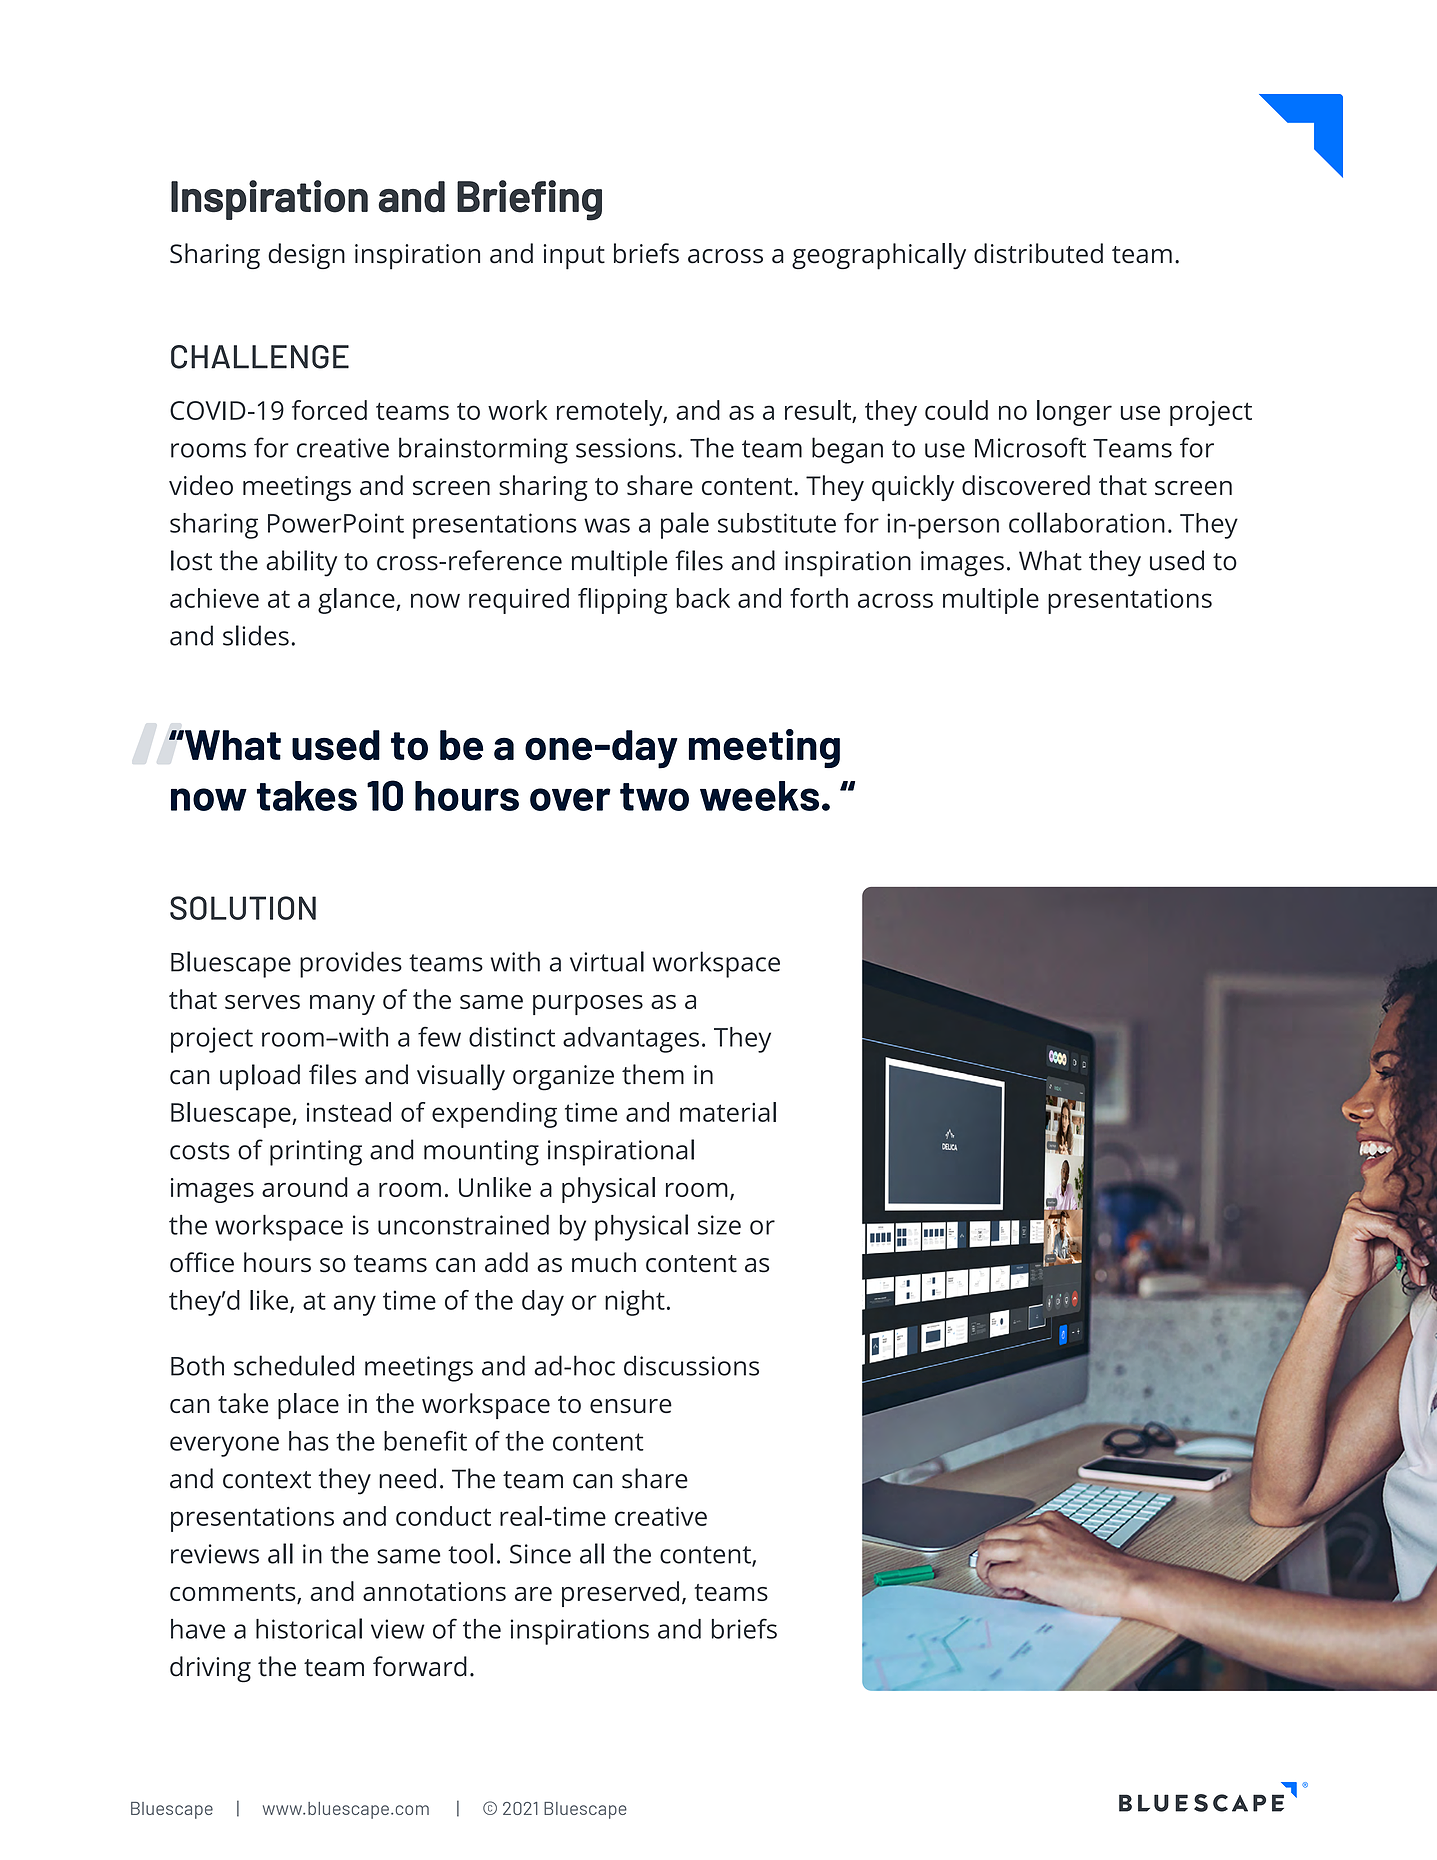  I want to click on two, so click(654, 797).
